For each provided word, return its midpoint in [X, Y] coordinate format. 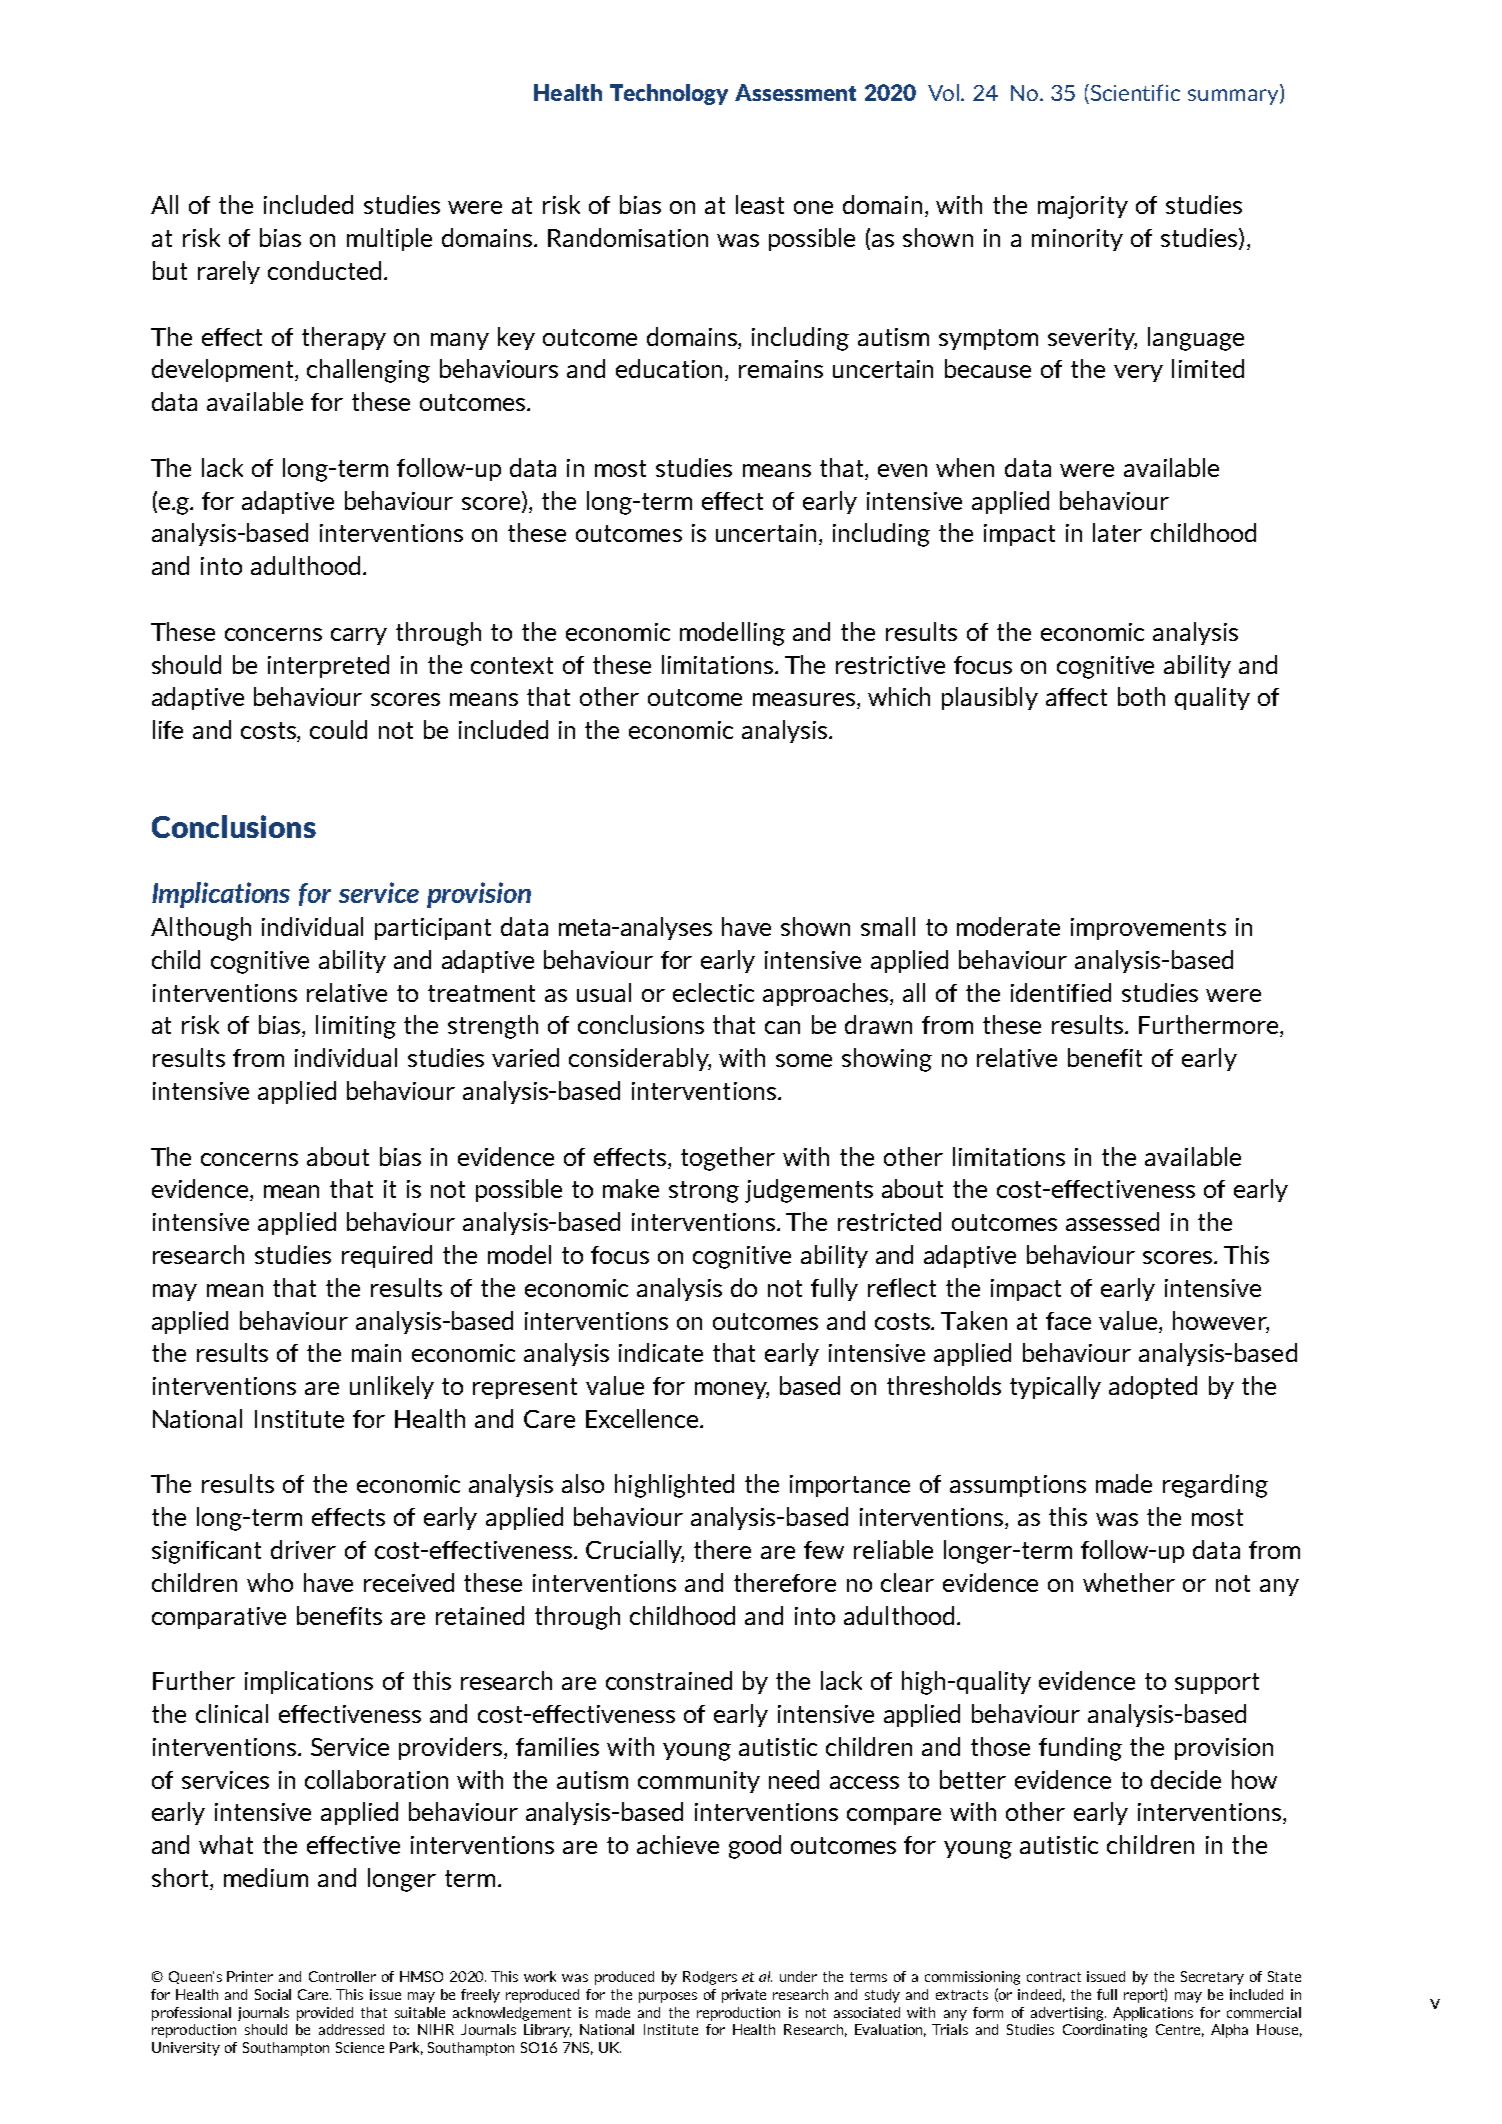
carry [359, 636]
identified [1061, 992]
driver [303, 1549]
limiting [356, 1027]
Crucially [635, 1551]
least [760, 204]
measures [805, 701]
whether [1129, 1582]
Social [273, 1994]
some [804, 1060]
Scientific [1135, 92]
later [1117, 532]
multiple [389, 239]
